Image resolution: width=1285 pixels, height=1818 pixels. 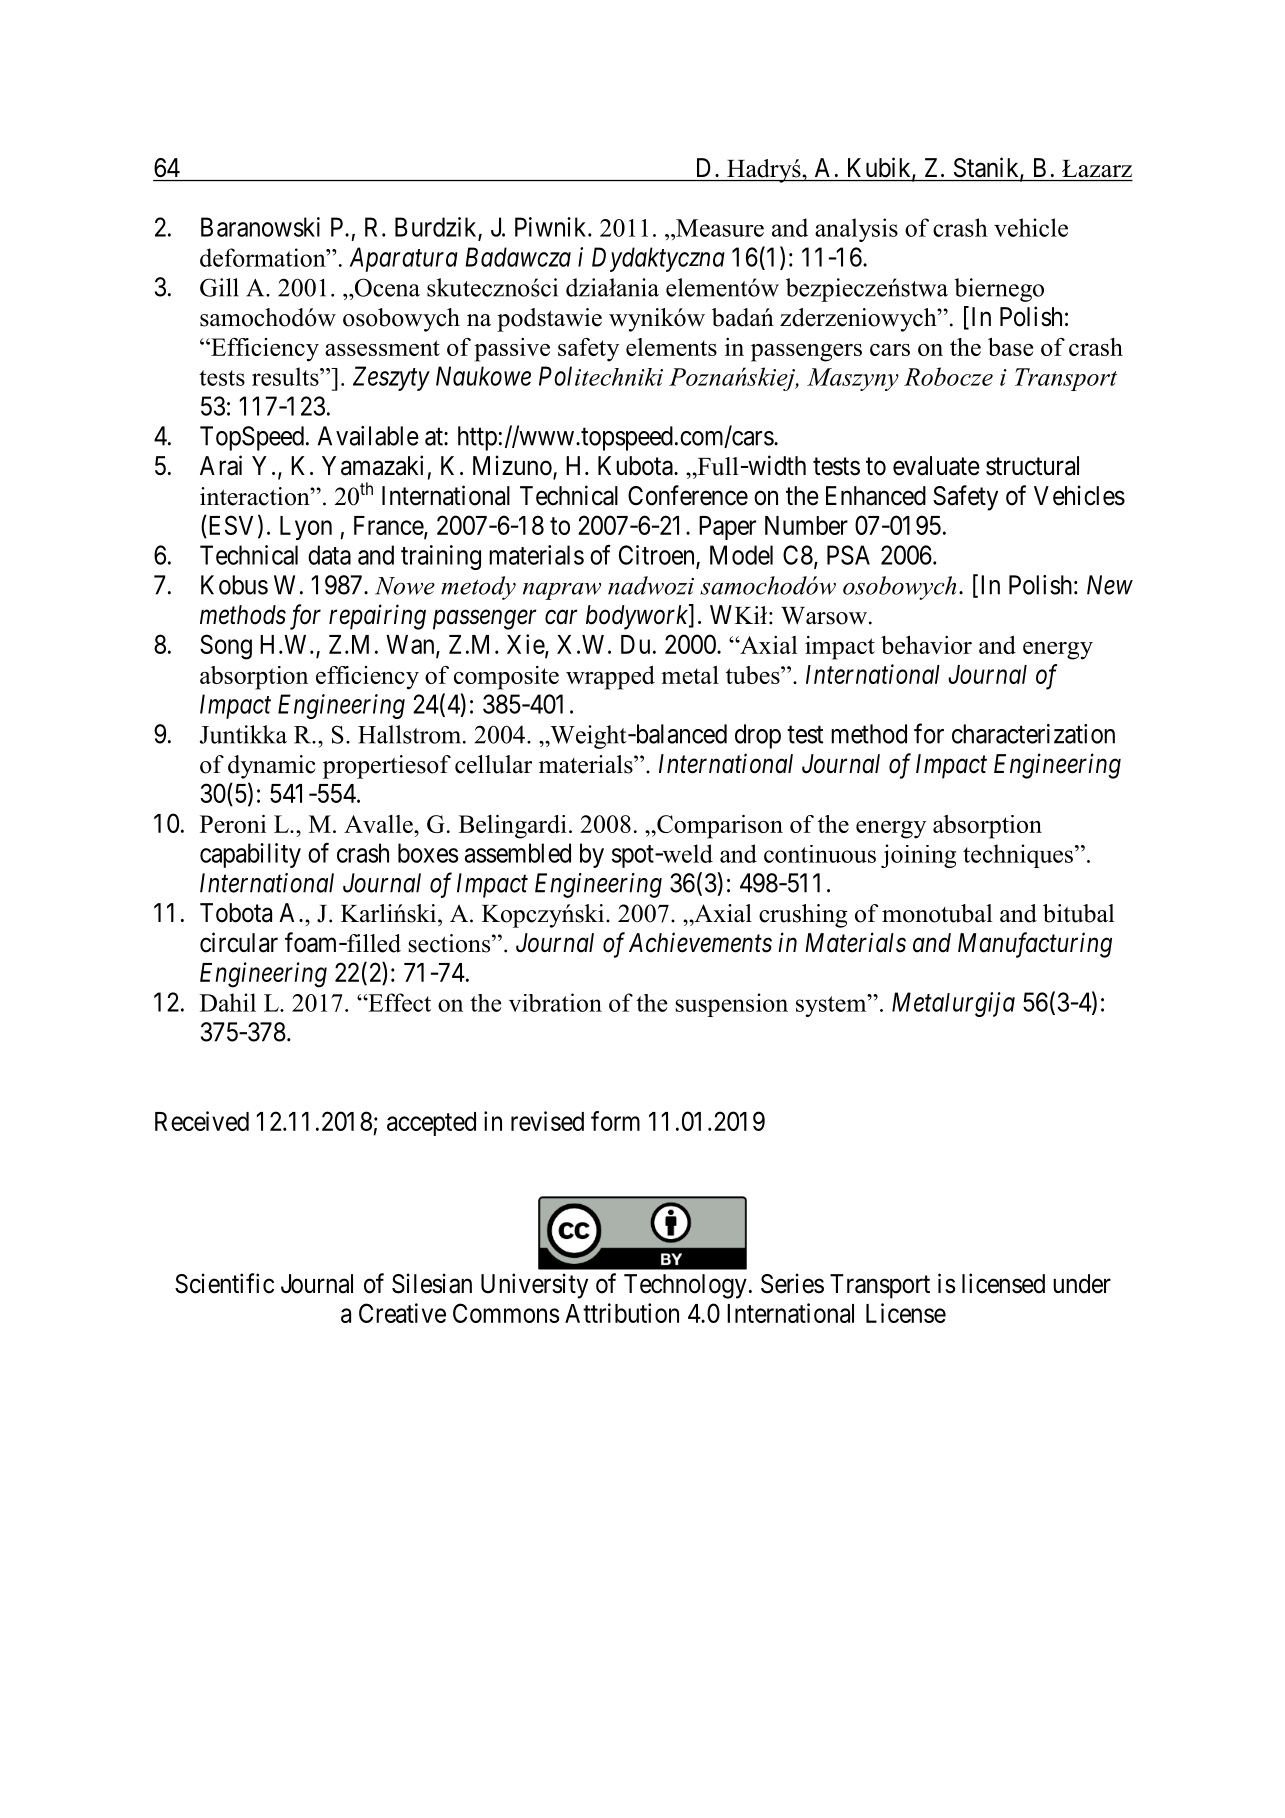 What do you see at coordinates (685, 1286) in the page?
I see `Technology` at bounding box center [685, 1286].
